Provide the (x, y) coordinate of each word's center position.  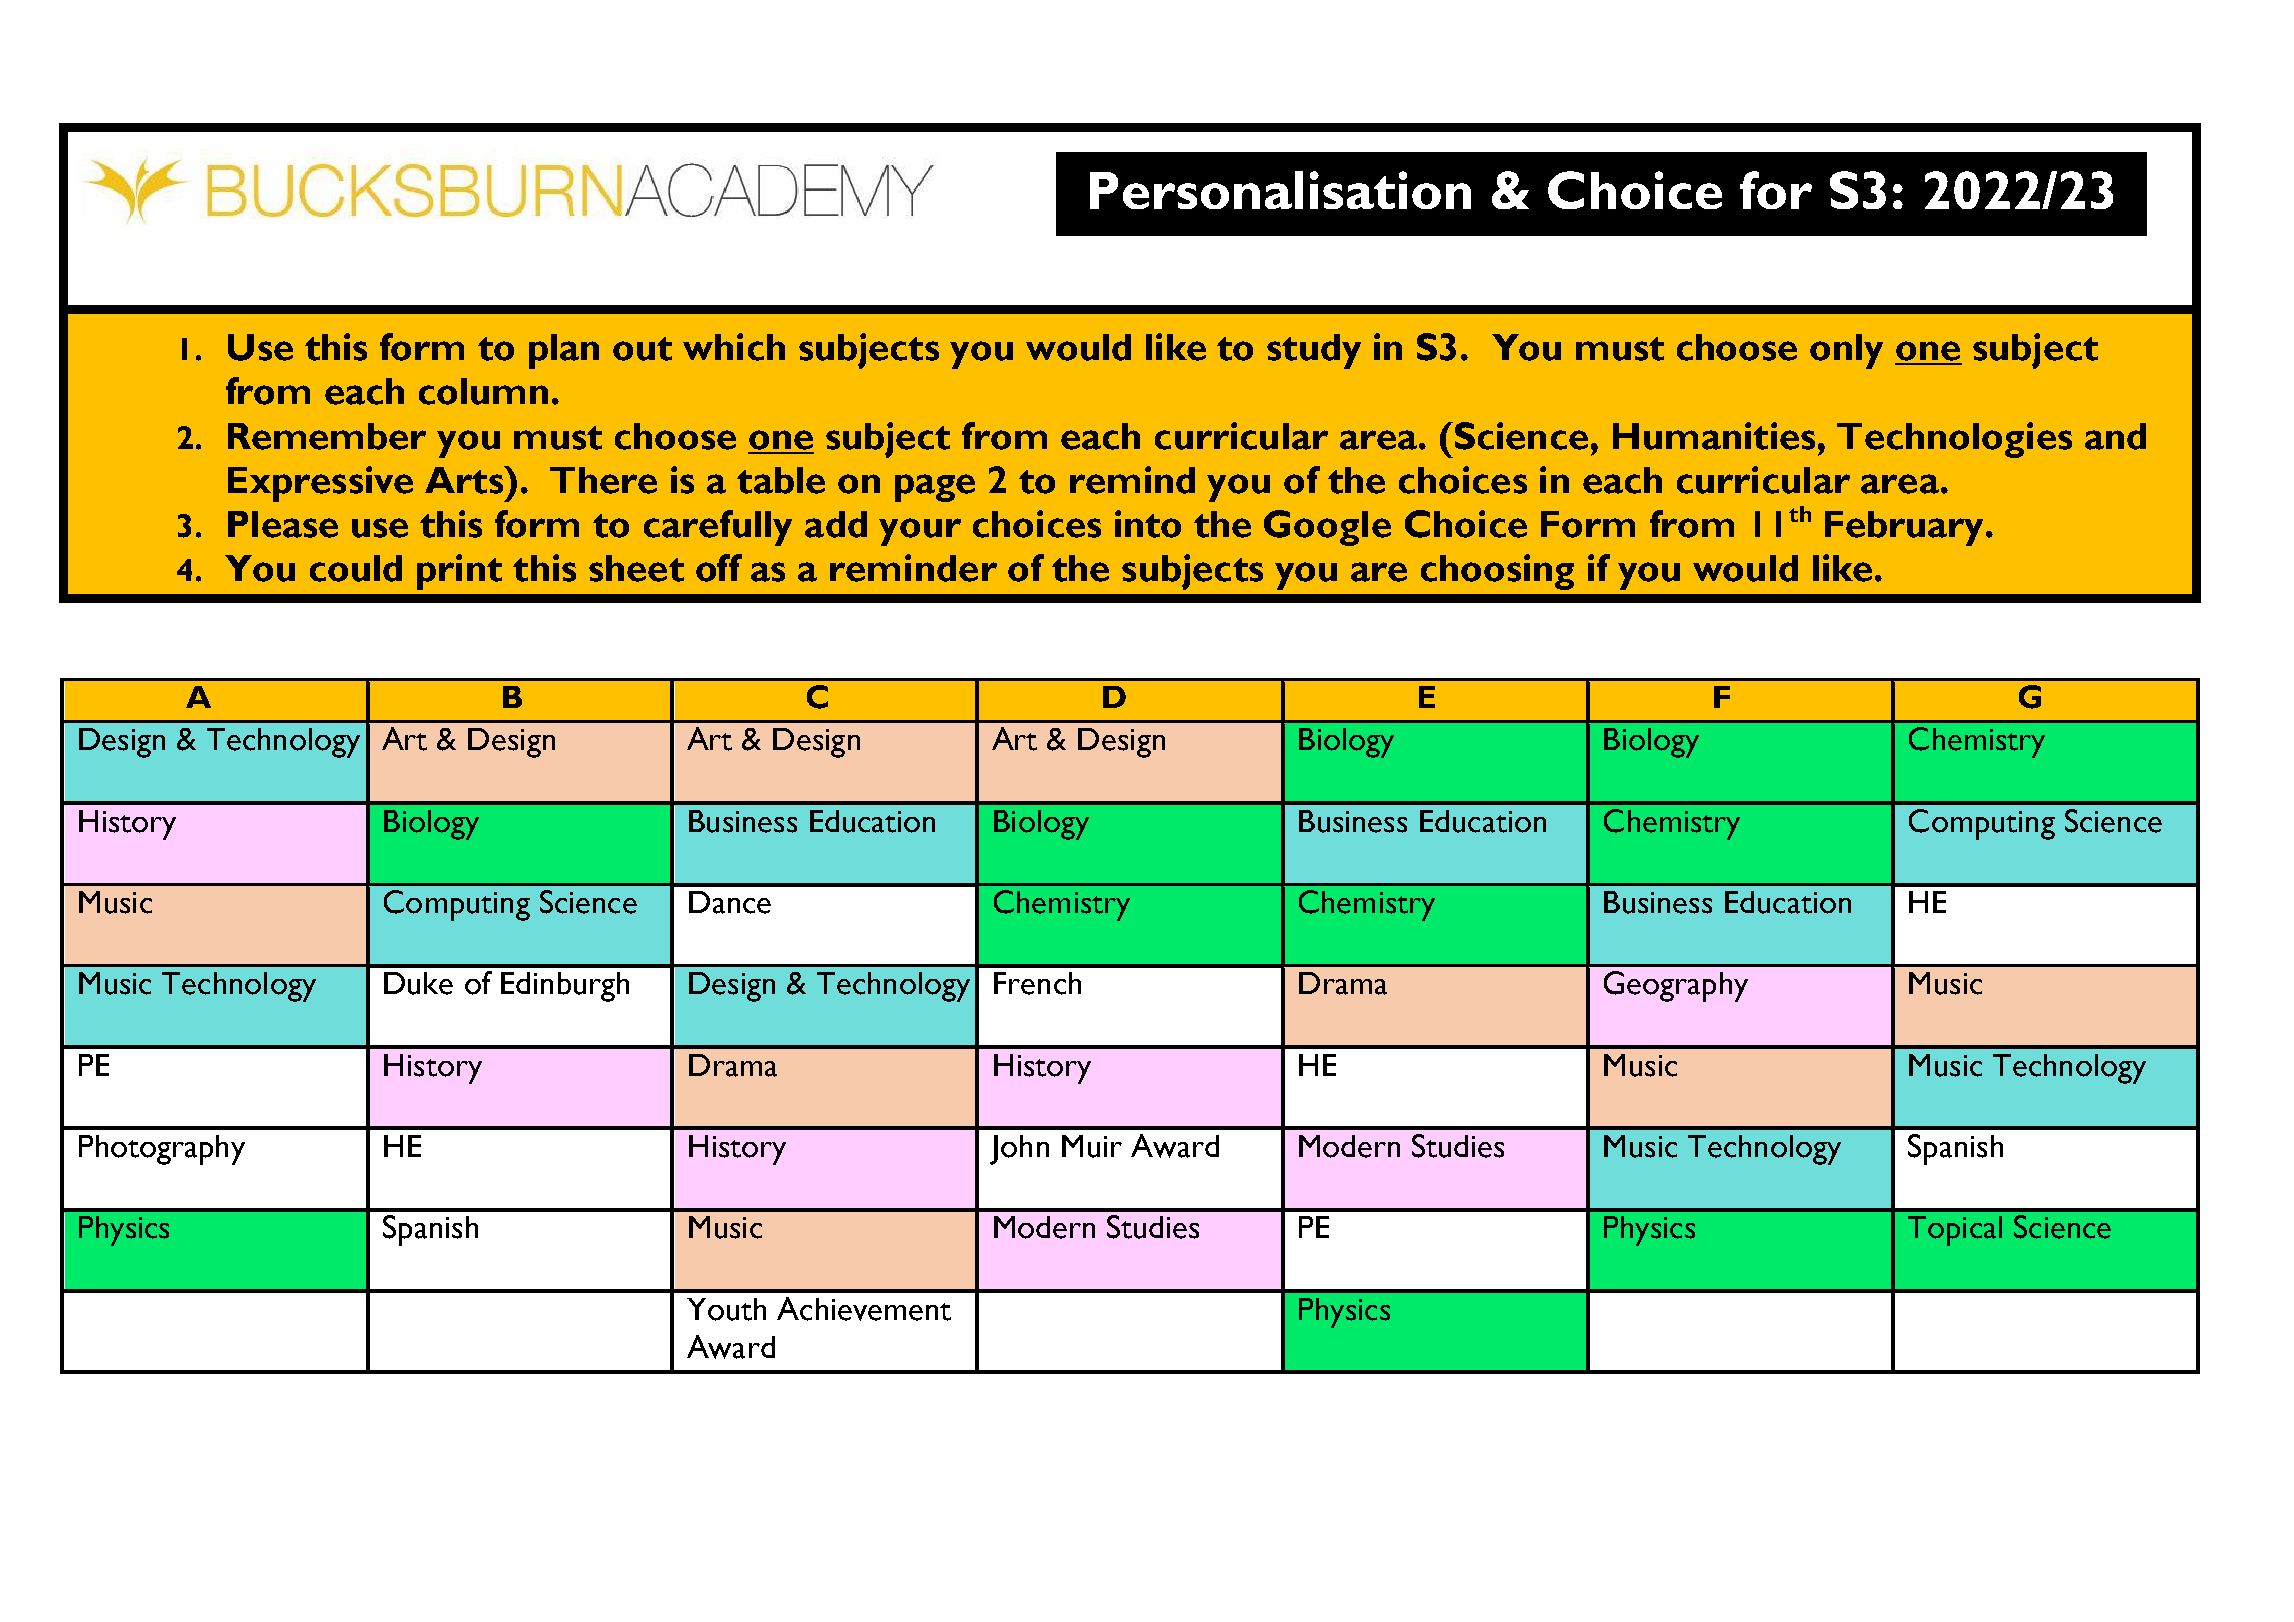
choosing (1497, 572)
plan (564, 351)
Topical (1955, 1231)
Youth (726, 1309)
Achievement (864, 1309)
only (1846, 351)
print (459, 572)
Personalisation (1280, 190)
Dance (730, 902)
